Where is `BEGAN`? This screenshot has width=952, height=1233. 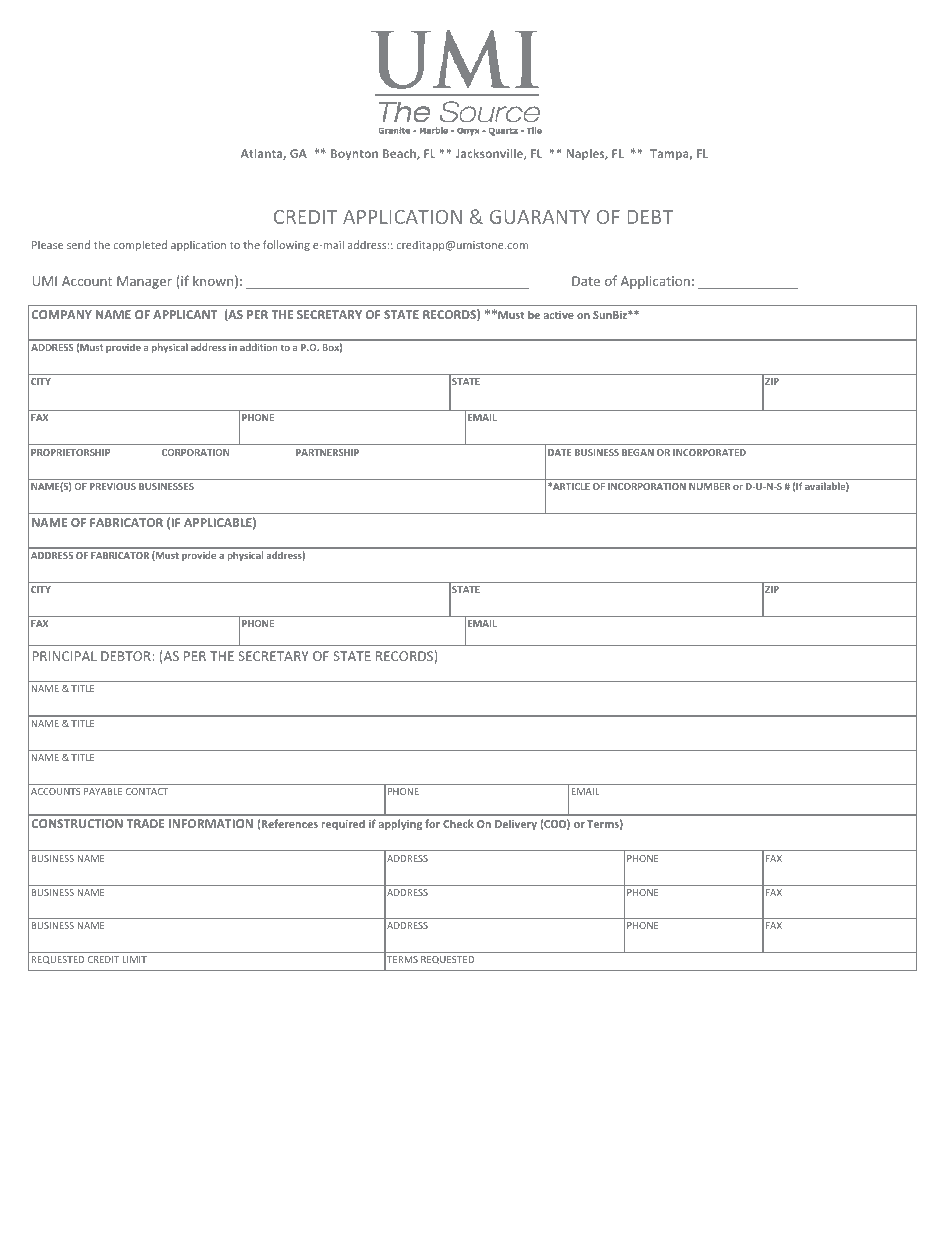 BEGAN is located at coordinates (638, 452).
